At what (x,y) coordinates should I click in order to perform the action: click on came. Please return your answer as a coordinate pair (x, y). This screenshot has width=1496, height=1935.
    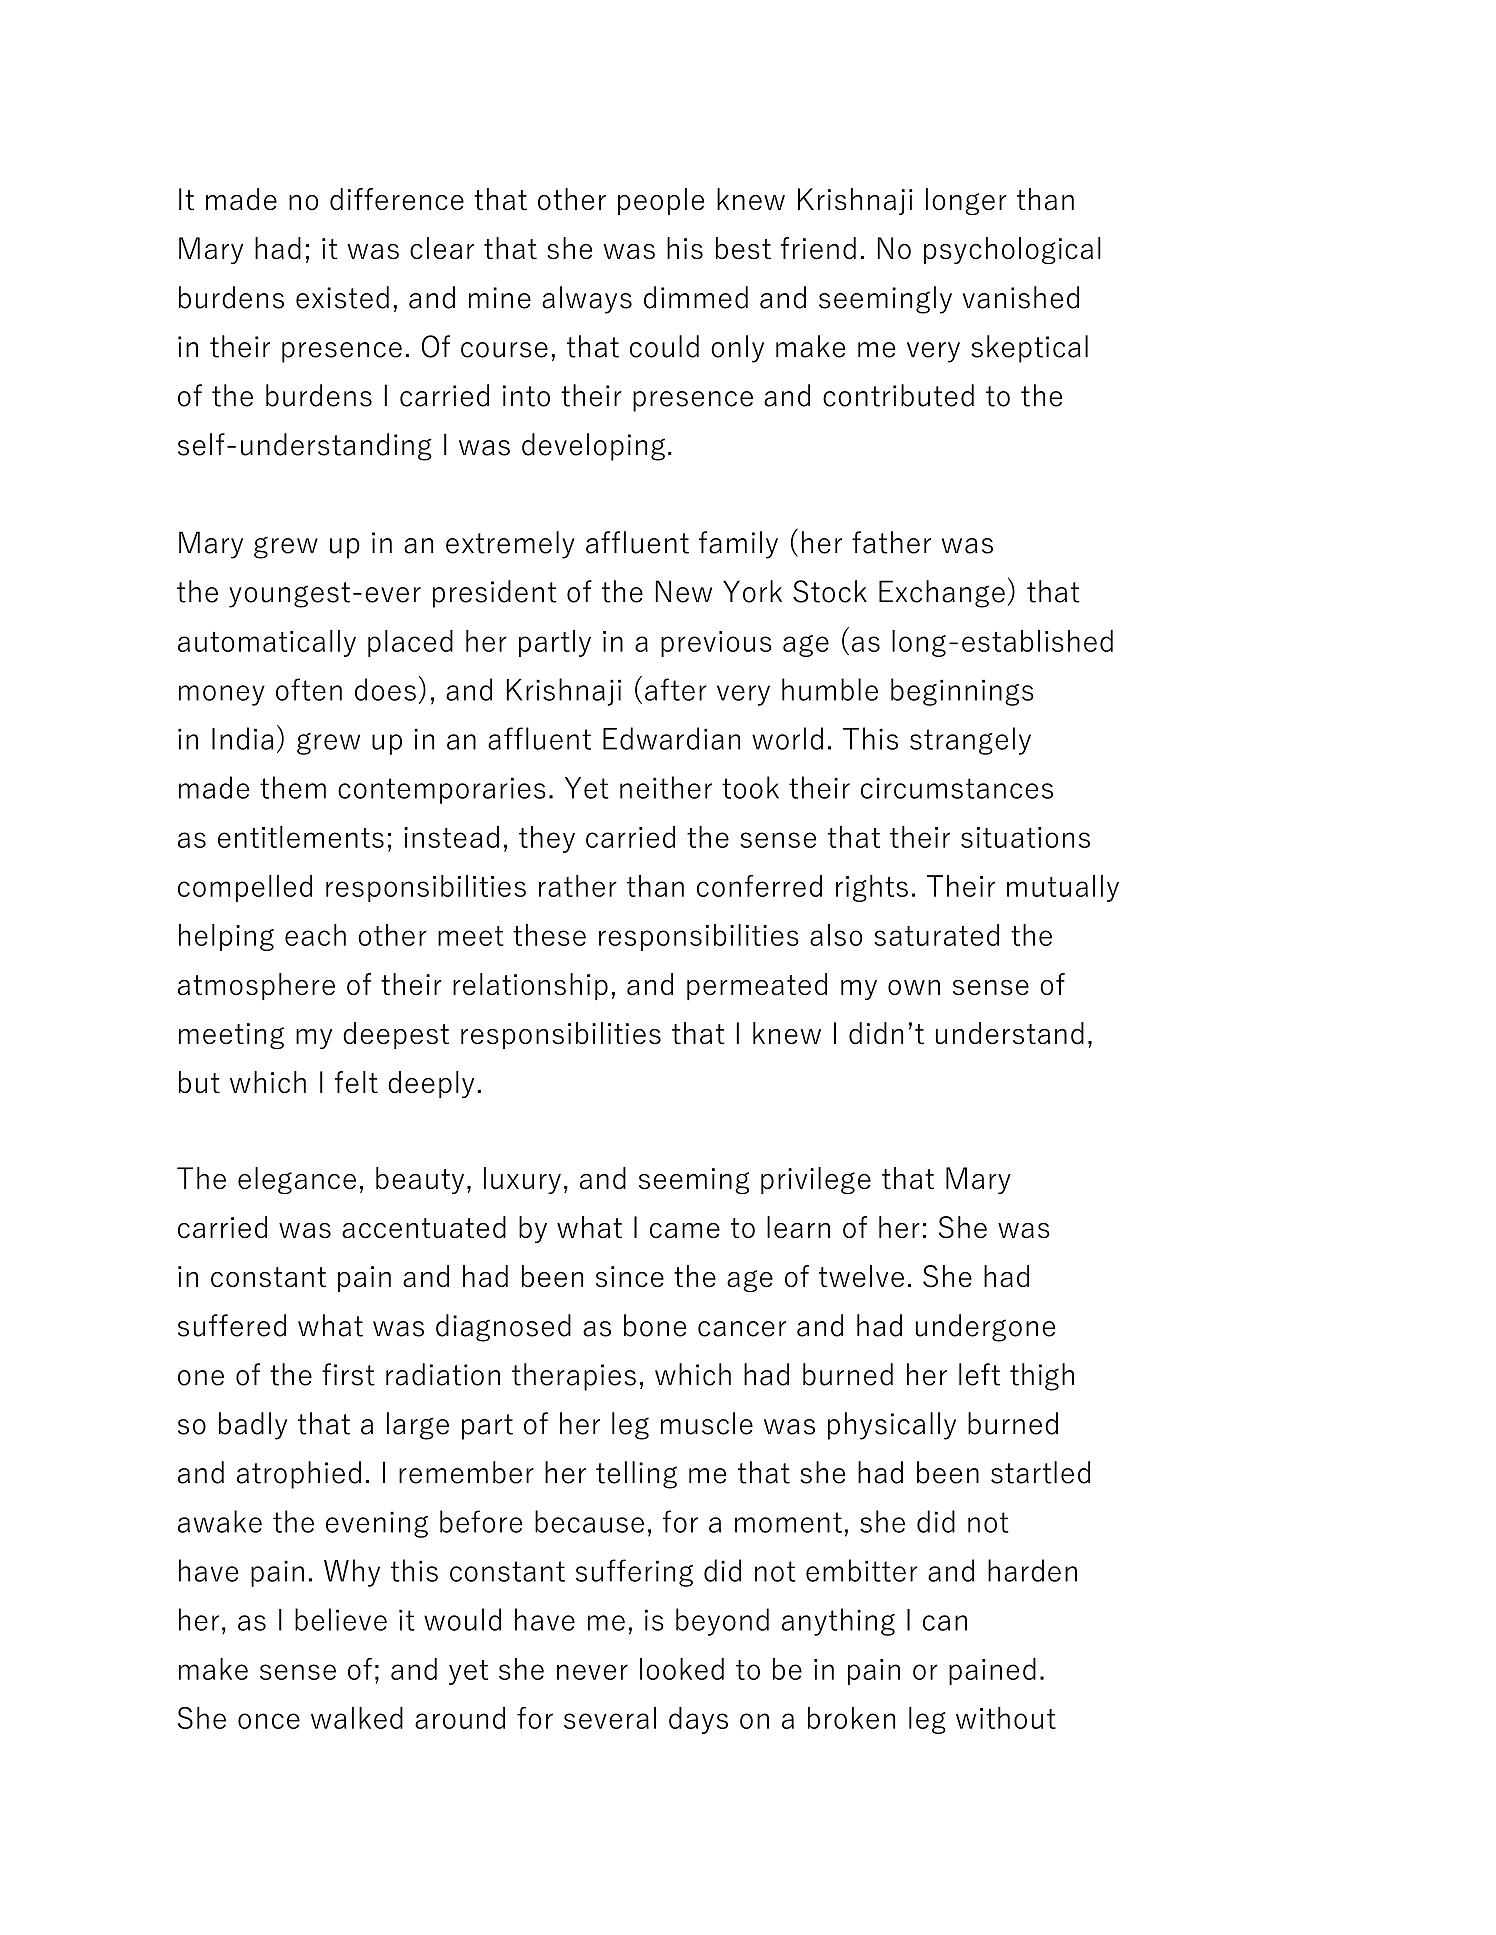
    Looking at the image, I should click on (685, 1231).
